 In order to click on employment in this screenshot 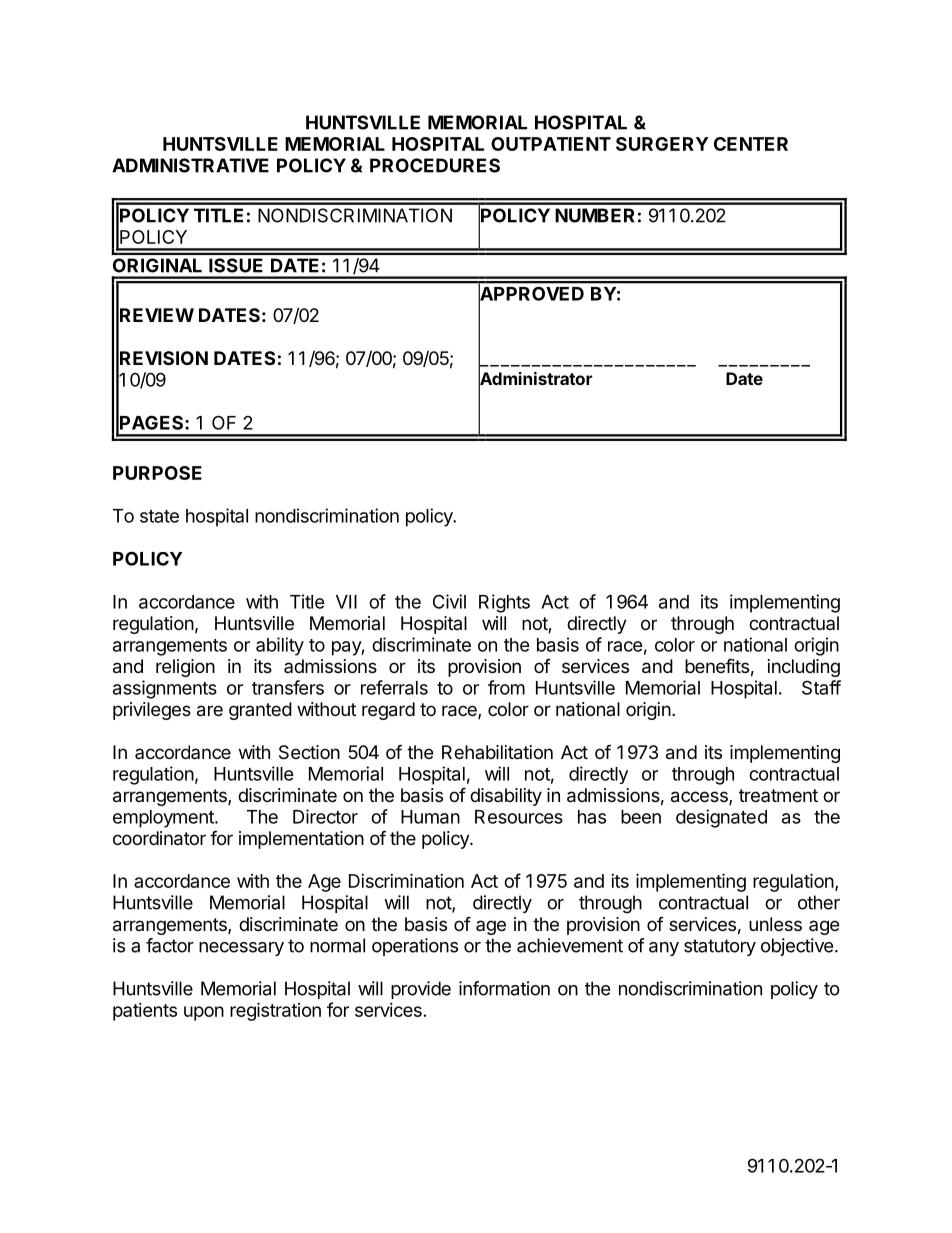, I will do `click(164, 819)`.
